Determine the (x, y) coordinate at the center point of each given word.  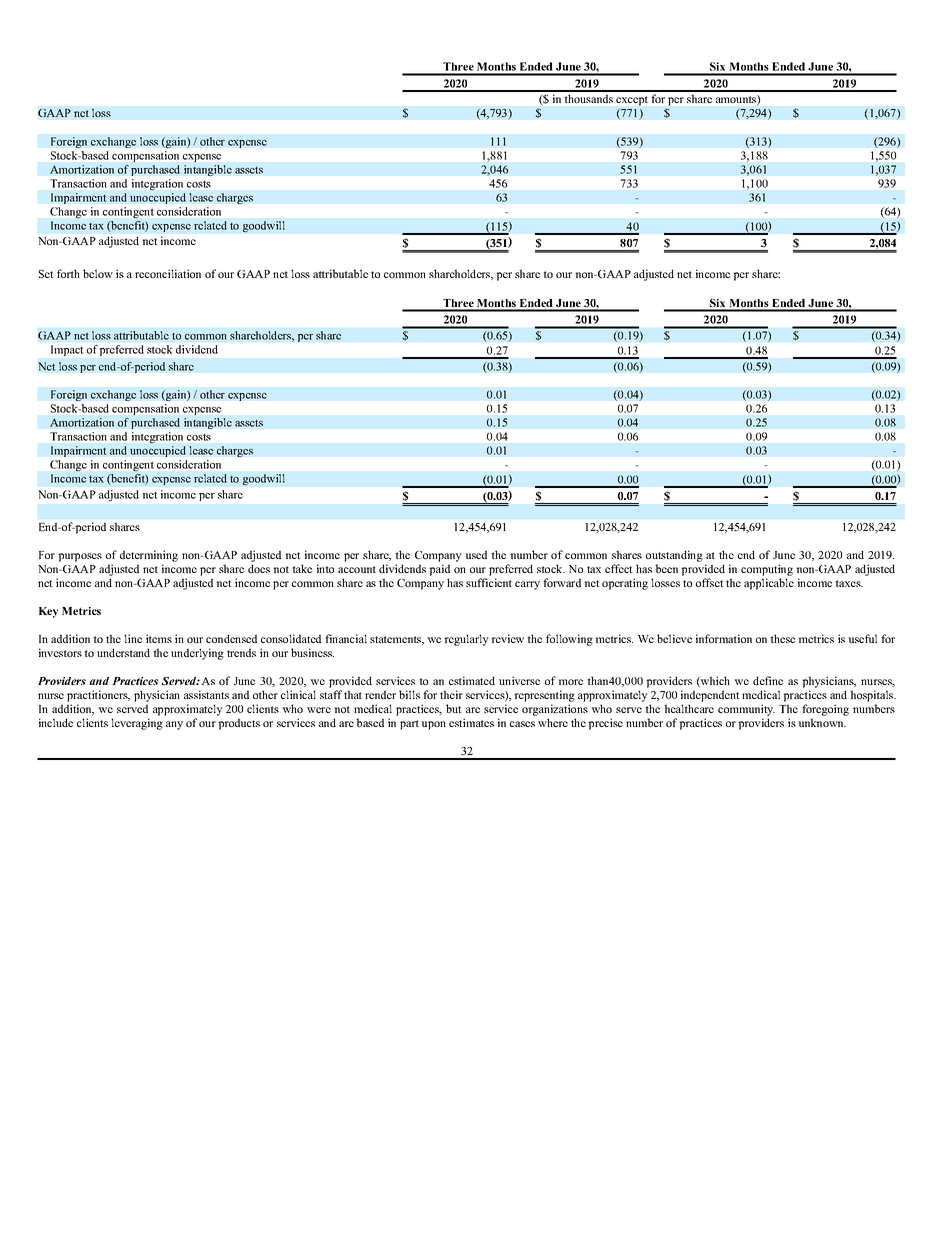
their (451, 694)
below (98, 273)
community (746, 710)
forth (68, 273)
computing (767, 570)
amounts (737, 100)
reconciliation (168, 273)
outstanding (674, 556)
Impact (67, 350)
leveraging (137, 724)
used (476, 554)
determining (149, 556)
